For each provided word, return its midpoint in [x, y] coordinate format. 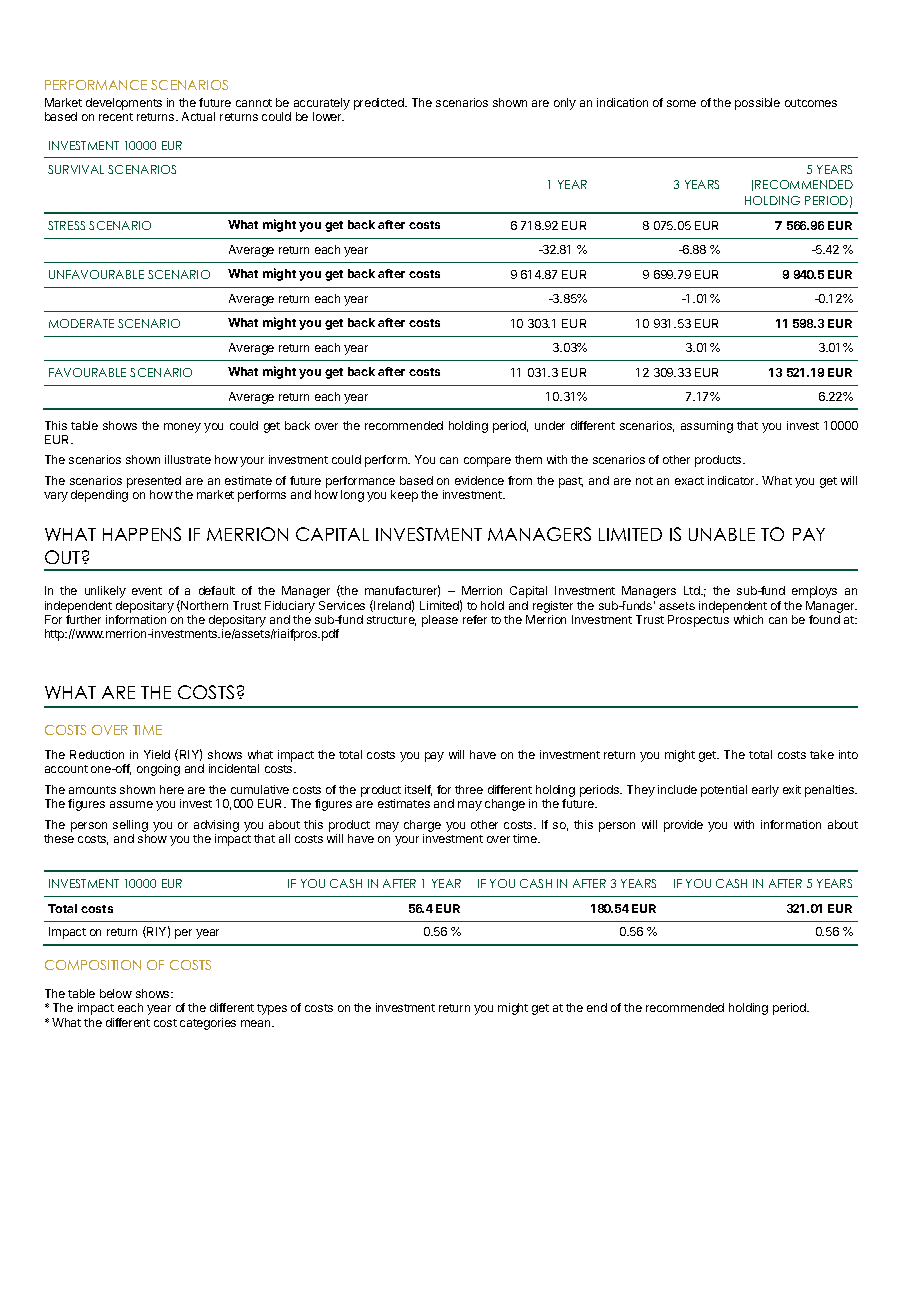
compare [487, 462]
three [469, 789]
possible [757, 104]
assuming [707, 427]
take [822, 754]
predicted [380, 104]
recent [116, 117]
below [116, 993]
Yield [157, 754]
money [182, 428]
